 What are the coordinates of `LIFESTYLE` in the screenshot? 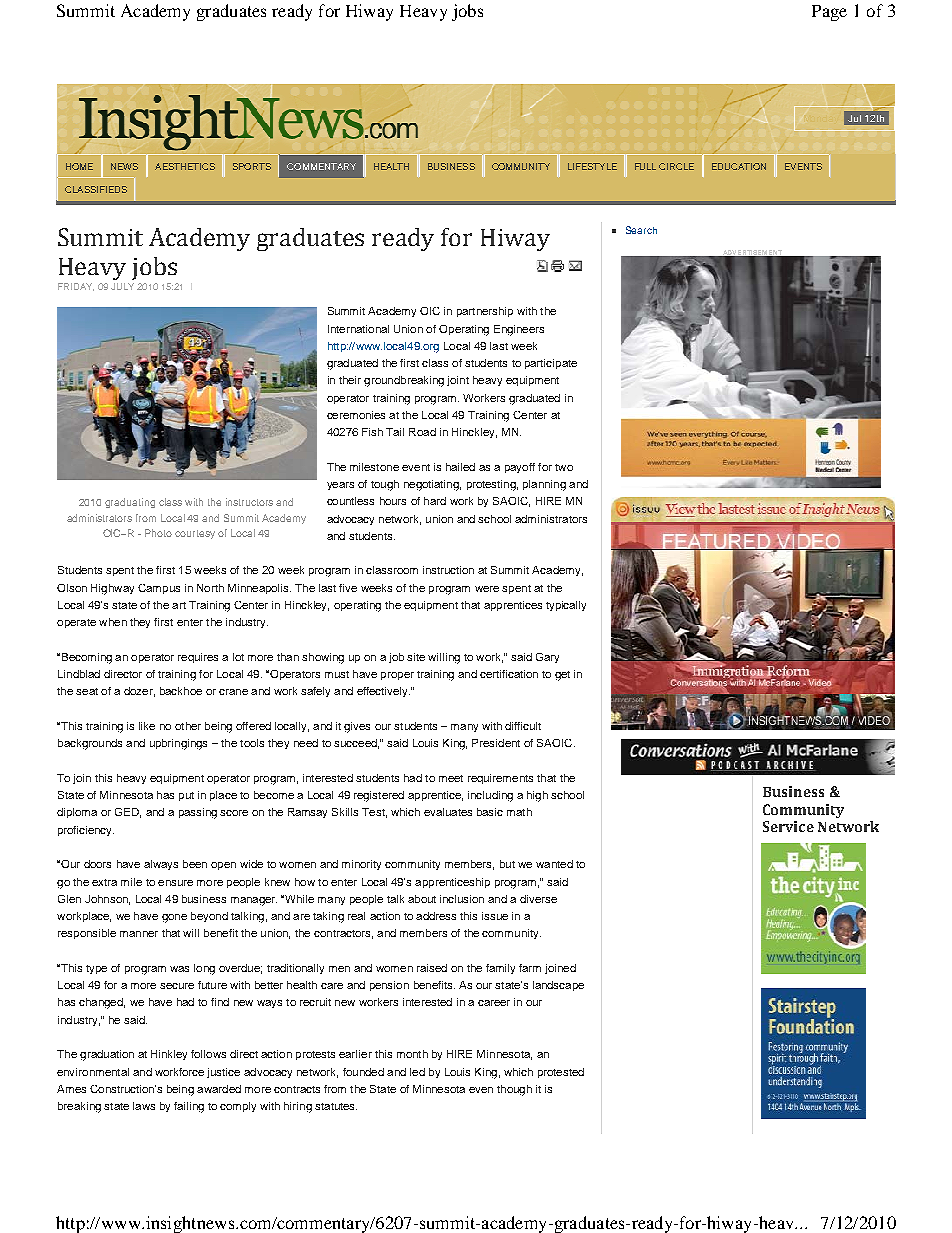 It's located at (592, 166).
